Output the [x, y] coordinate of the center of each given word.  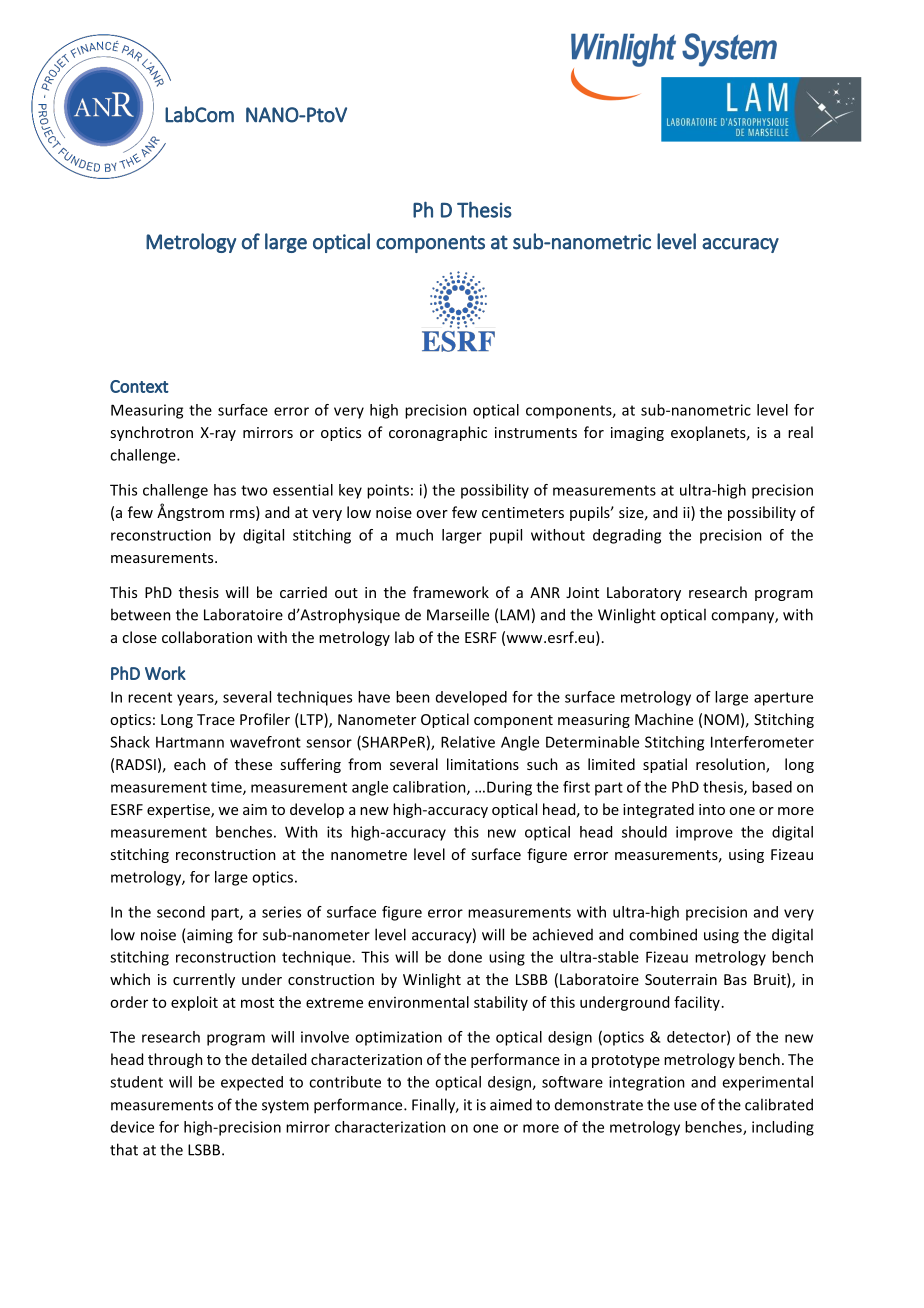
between [141, 614]
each [190, 764]
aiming [209, 936]
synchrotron [151, 433]
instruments [536, 432]
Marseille [458, 614]
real [800, 432]
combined [663, 934]
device [132, 1127]
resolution [731, 765]
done [465, 957]
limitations [483, 764]
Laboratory [644, 593]
